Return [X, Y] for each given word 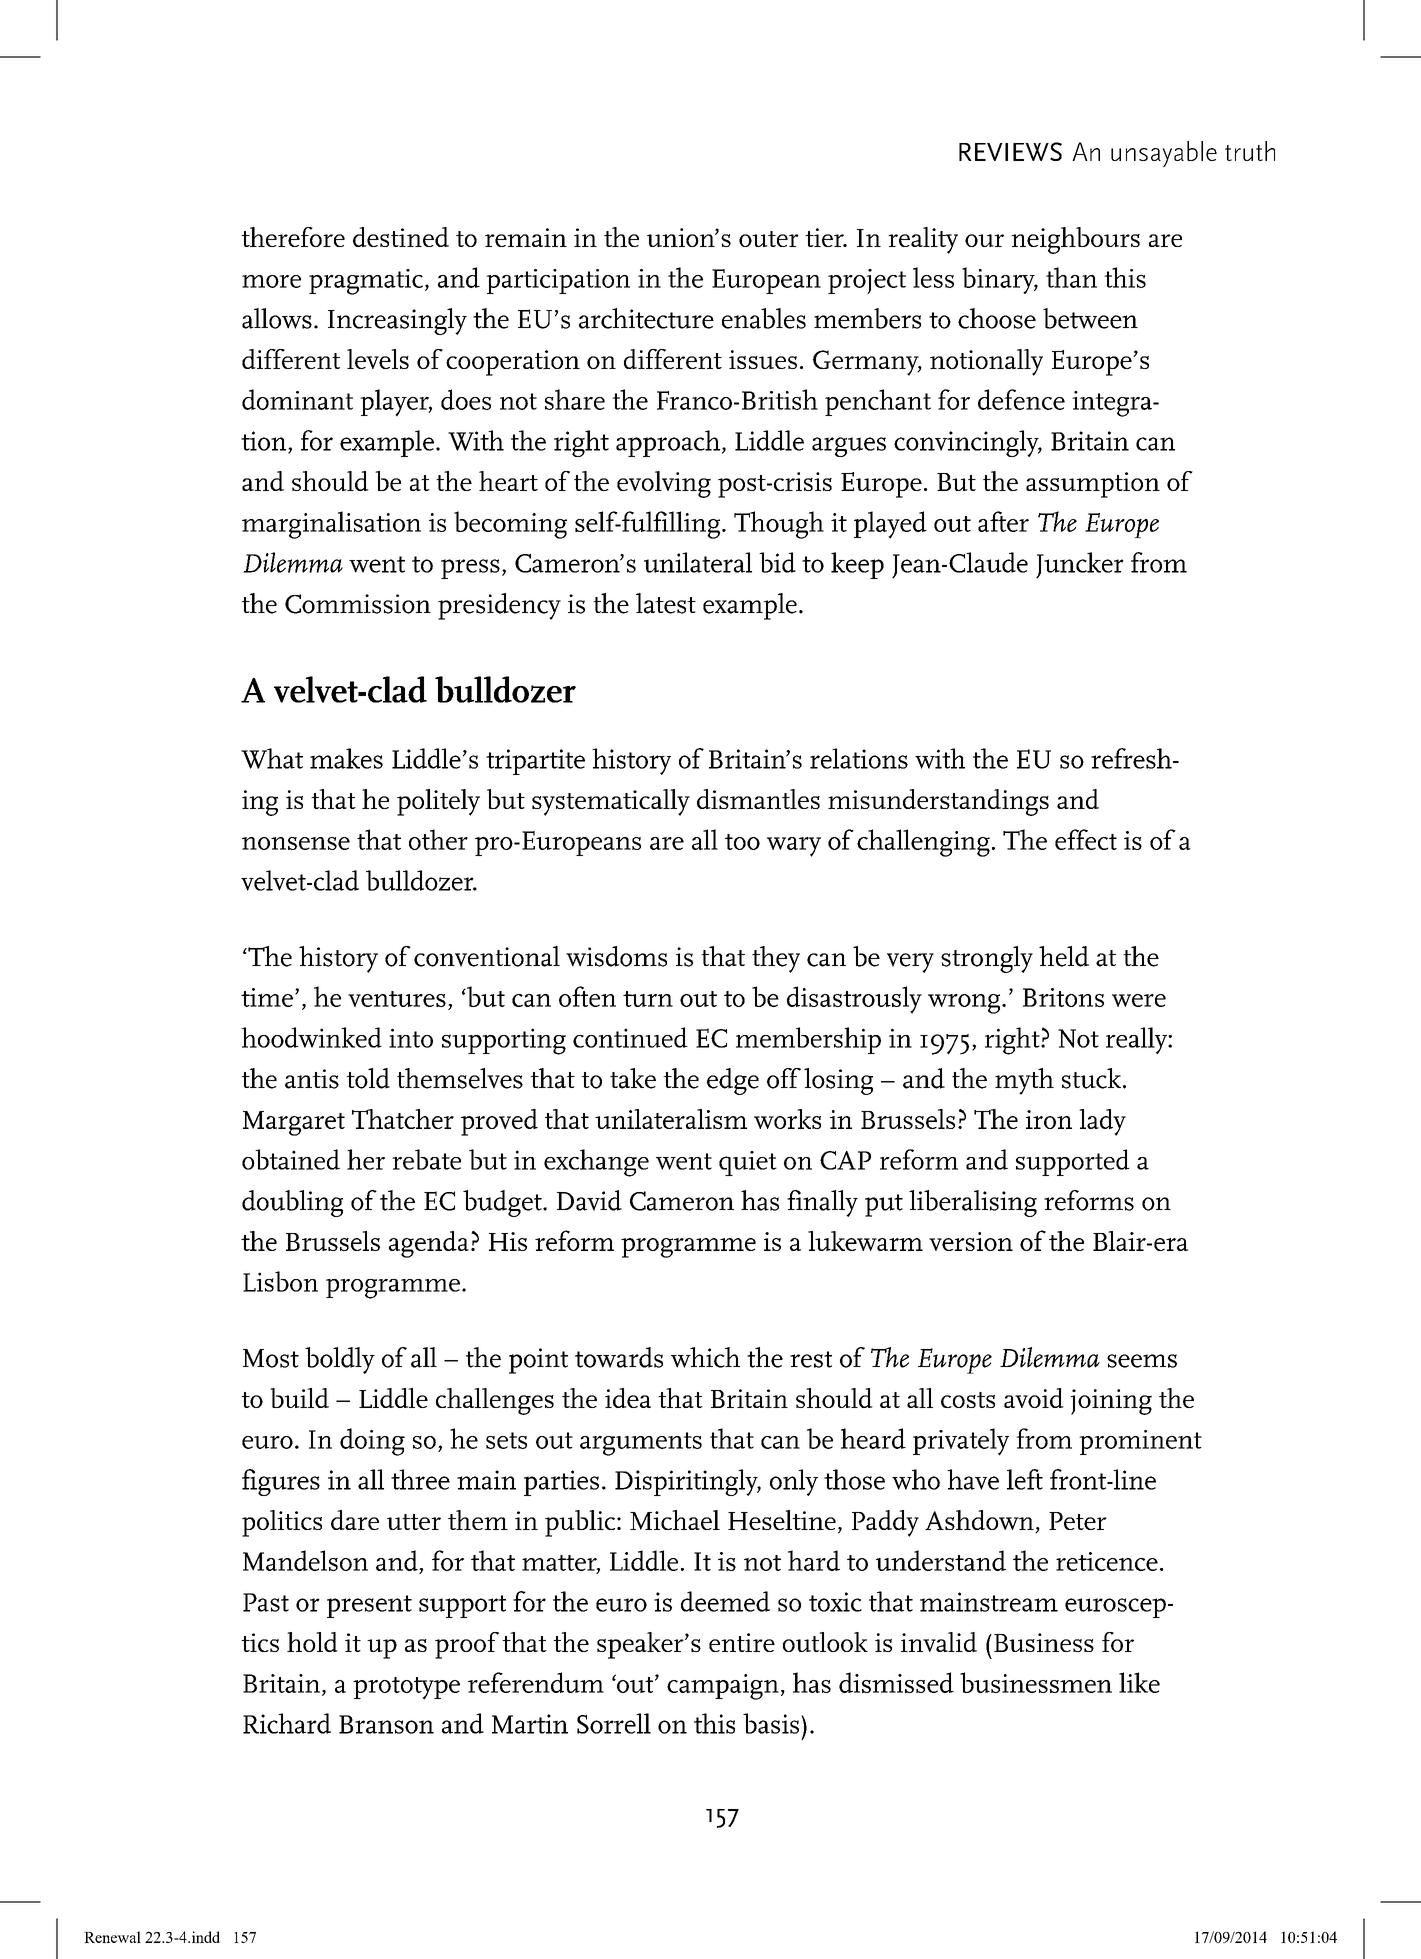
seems [1142, 1361]
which [705, 1357]
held [1064, 956]
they [776, 959]
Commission [358, 604]
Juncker [1080, 565]
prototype [406, 1688]
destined [401, 237]
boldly [340, 1360]
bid [777, 562]
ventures [397, 999]
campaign [723, 1687]
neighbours [1075, 240]
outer [769, 239]
